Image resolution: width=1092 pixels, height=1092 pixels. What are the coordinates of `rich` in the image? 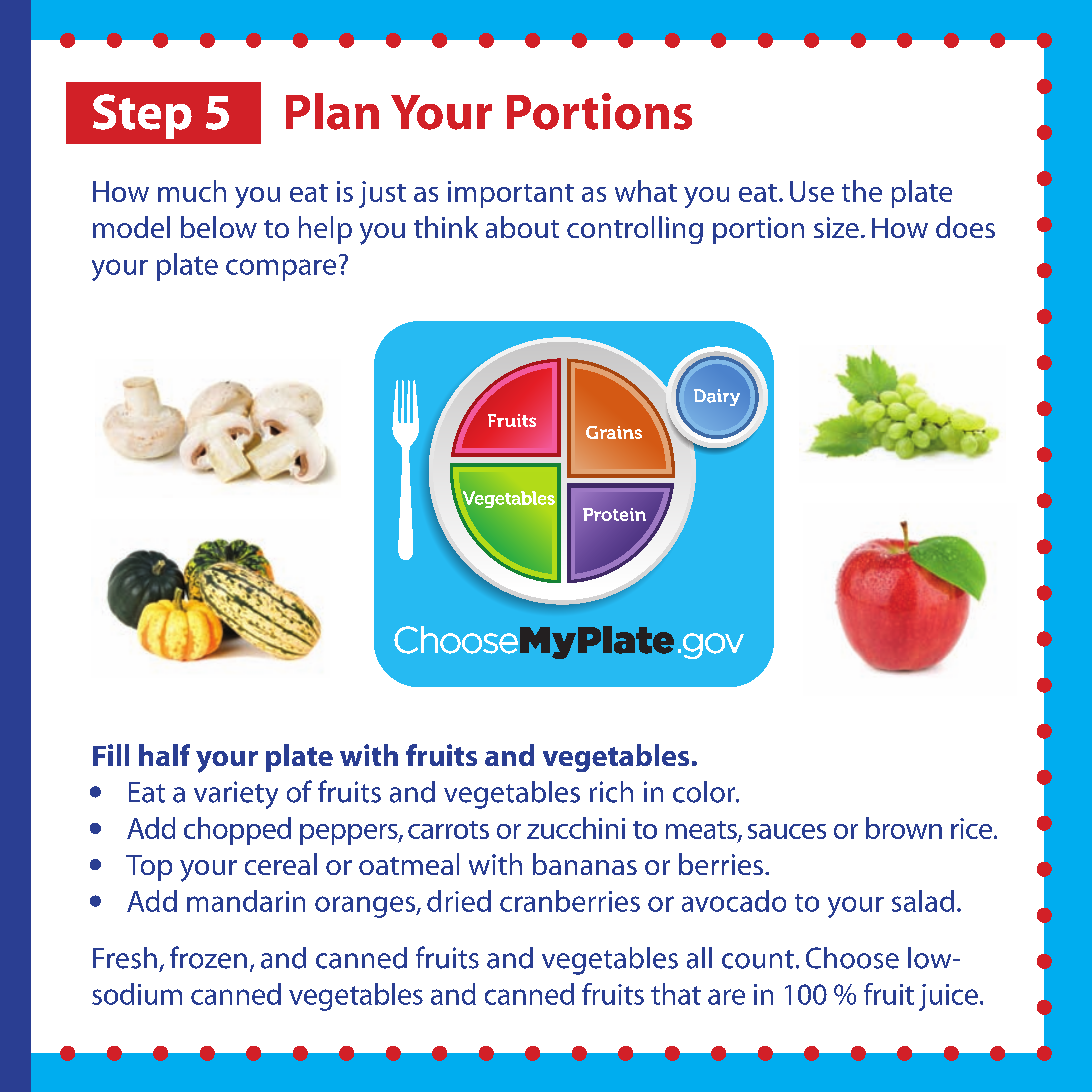 It's located at (611, 792).
